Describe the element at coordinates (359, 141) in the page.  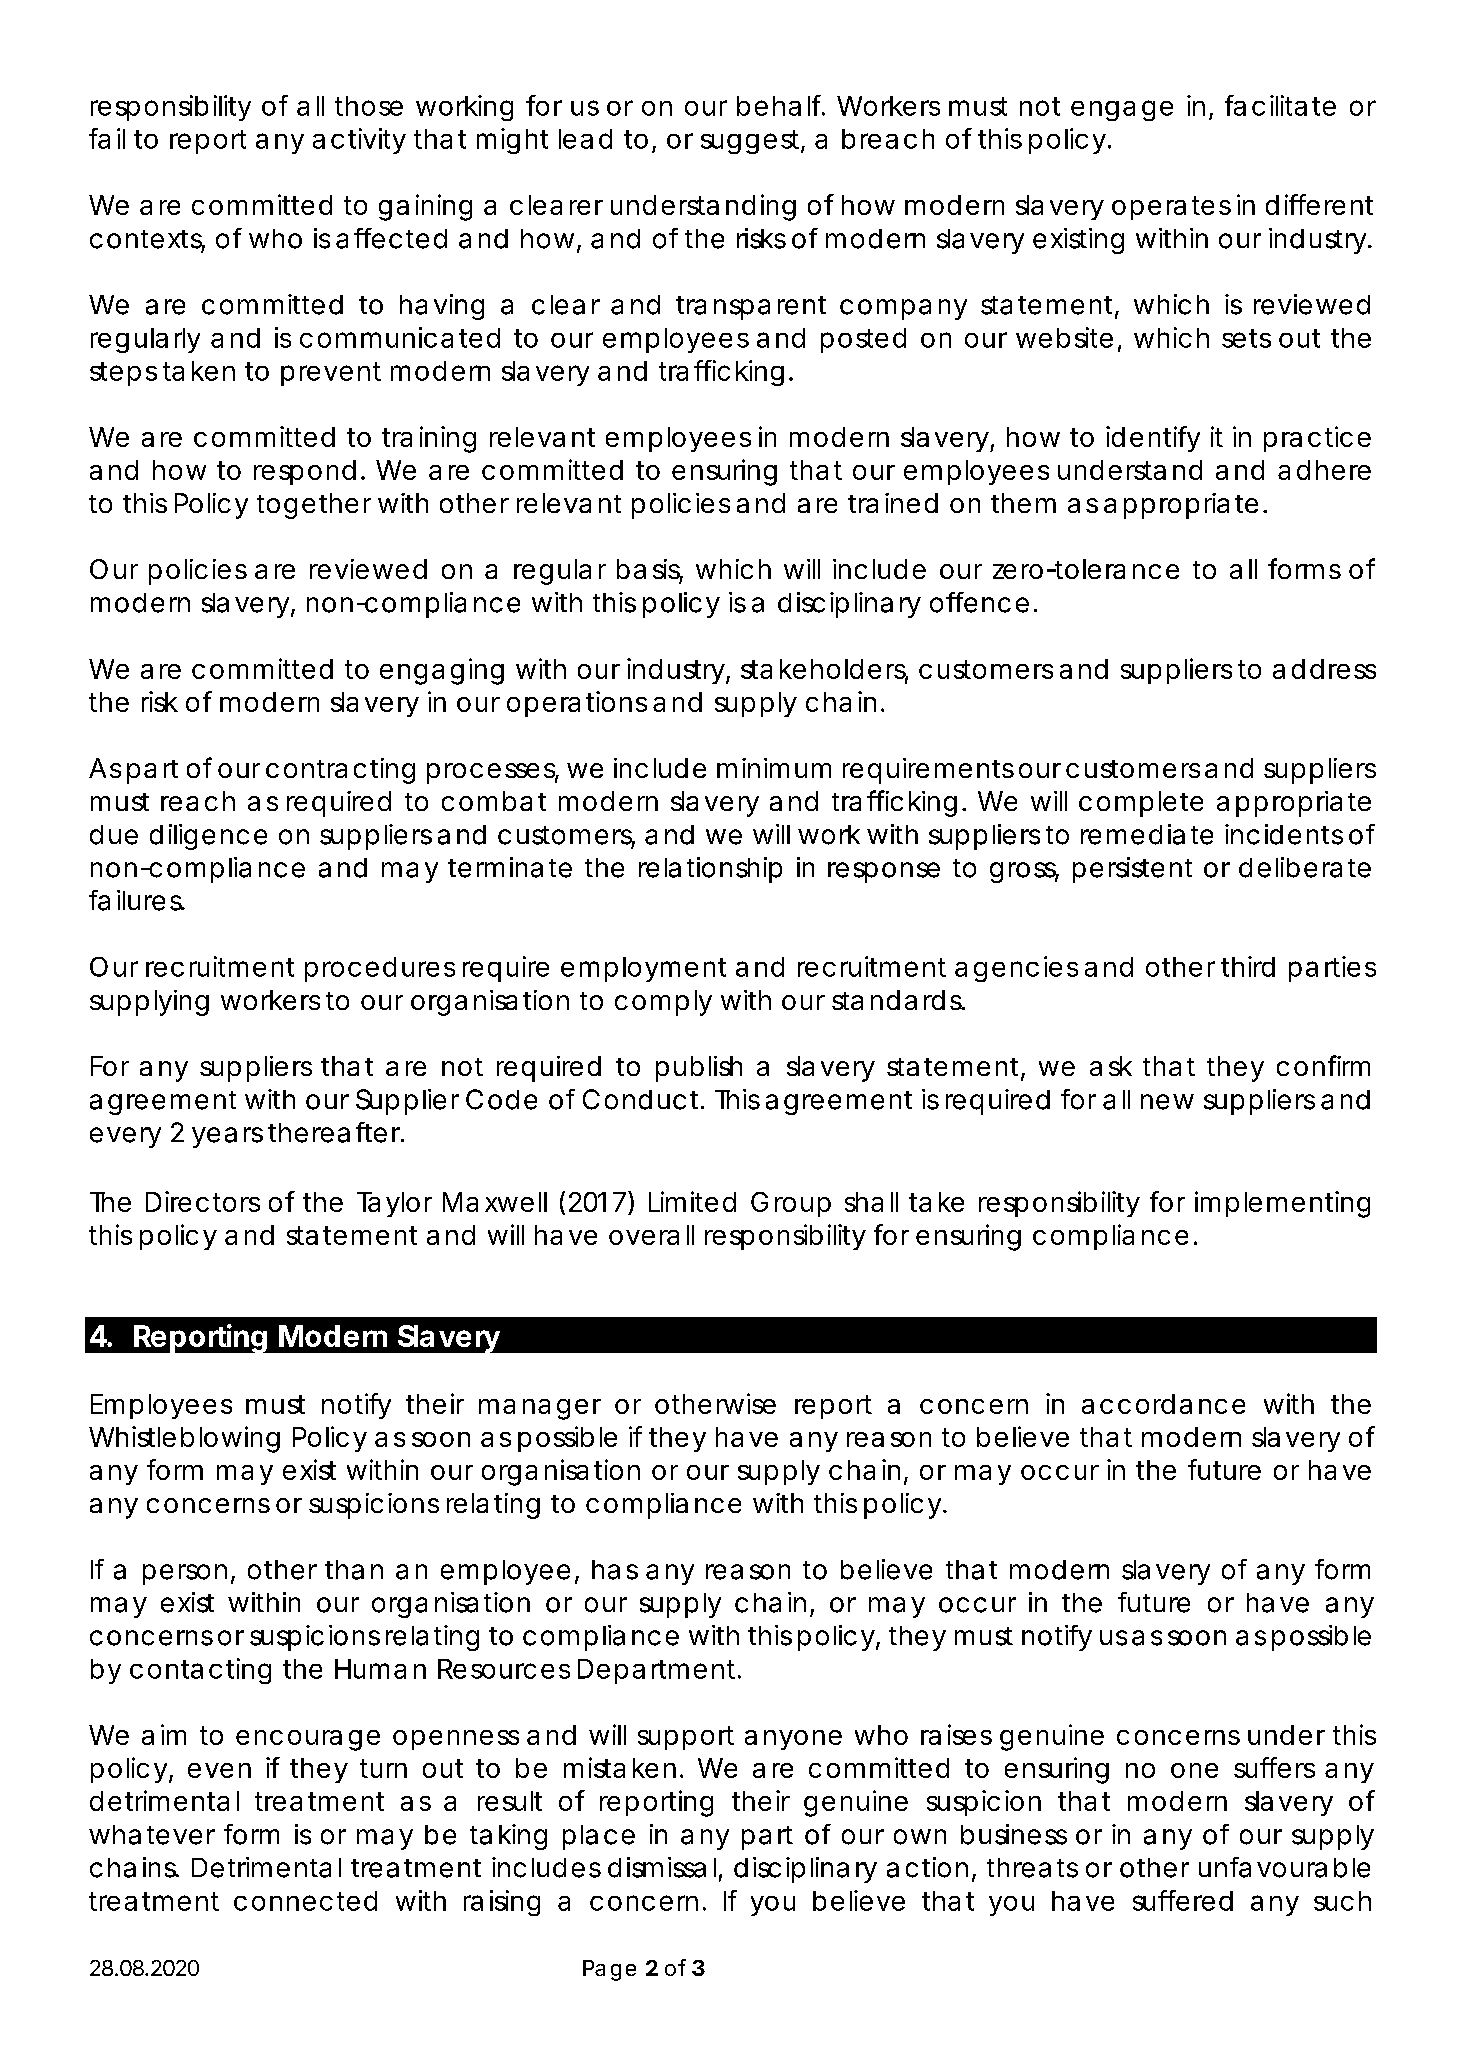
I see `activity` at that location.
